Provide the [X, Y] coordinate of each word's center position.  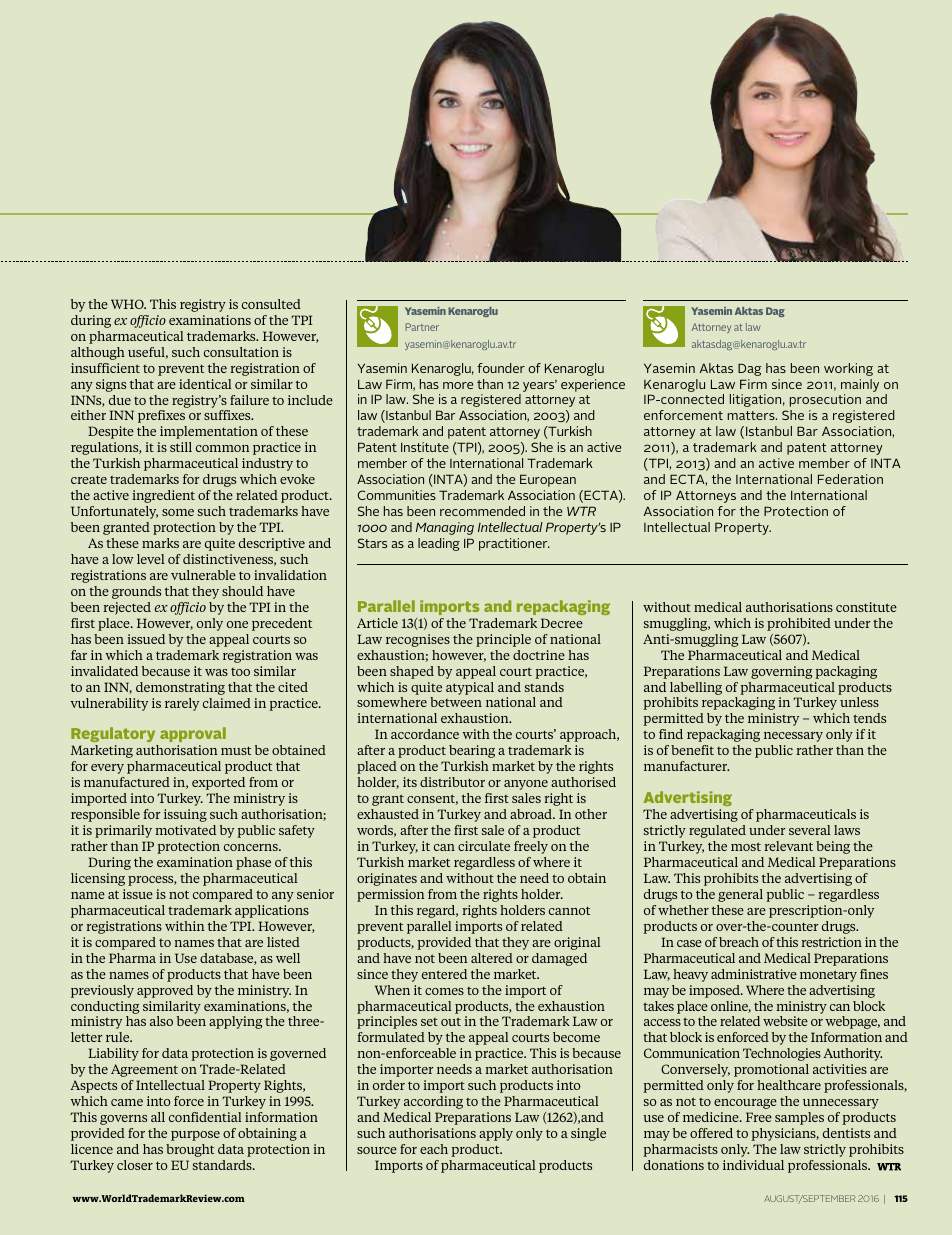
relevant [788, 846]
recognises [418, 640]
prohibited [799, 624]
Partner [422, 327]
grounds [136, 592]
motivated [185, 830]
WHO [128, 304]
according [433, 1102]
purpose [195, 1136]
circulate [484, 846]
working [848, 369]
